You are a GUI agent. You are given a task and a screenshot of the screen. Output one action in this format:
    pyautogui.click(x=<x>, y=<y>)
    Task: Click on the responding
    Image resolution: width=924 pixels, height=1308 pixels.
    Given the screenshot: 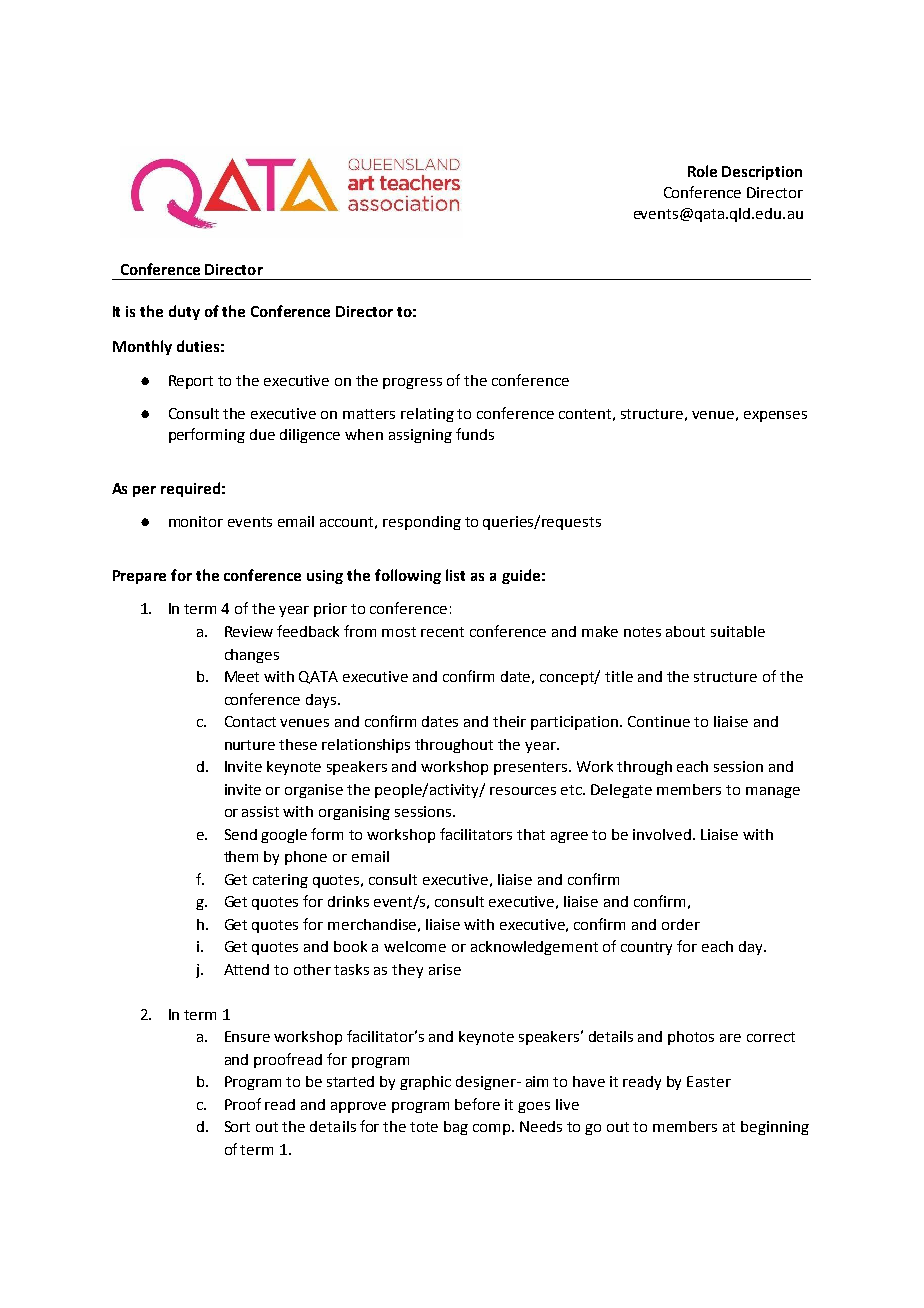 What is the action you would take?
    pyautogui.click(x=422, y=523)
